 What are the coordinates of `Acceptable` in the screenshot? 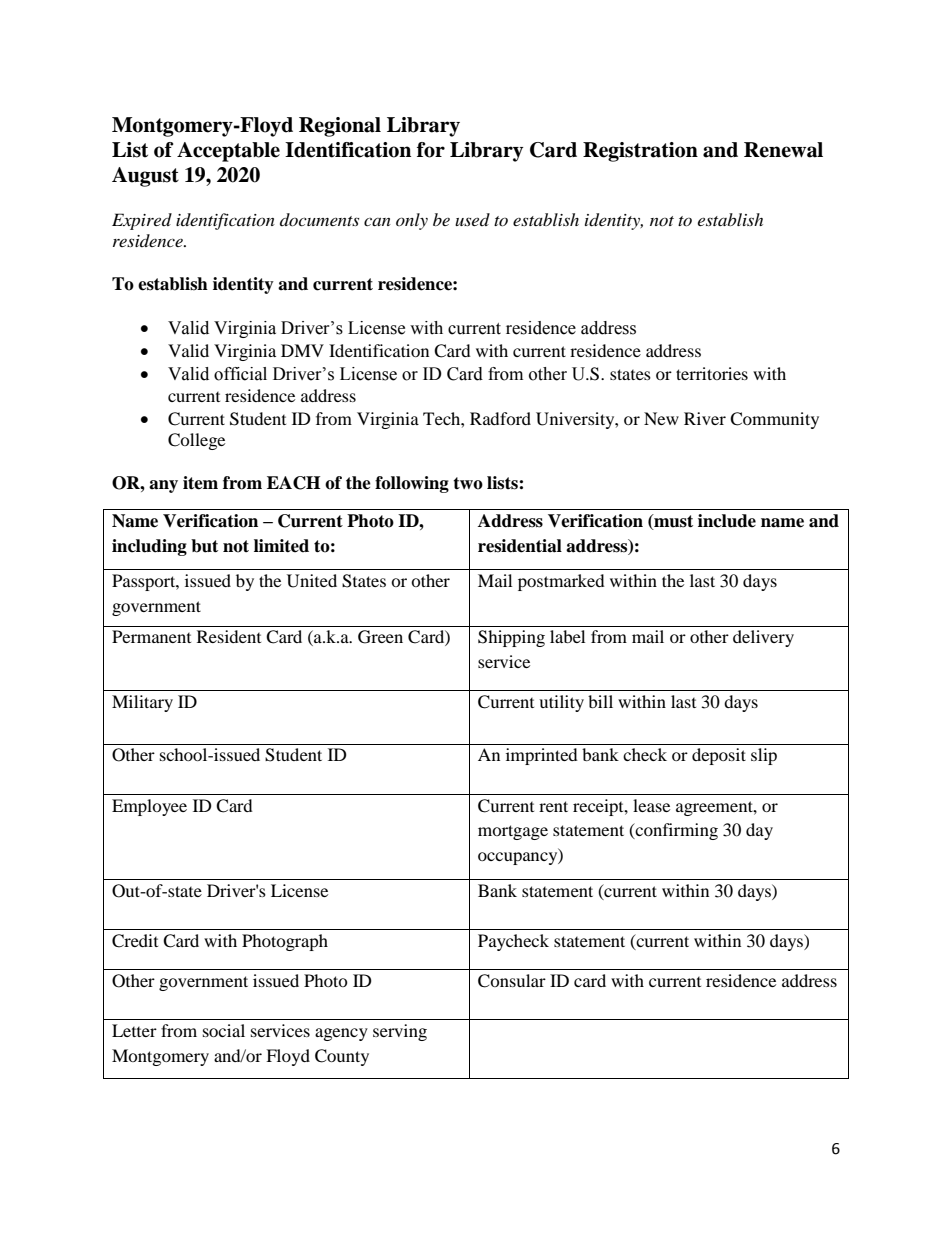 It's located at (228, 152).
